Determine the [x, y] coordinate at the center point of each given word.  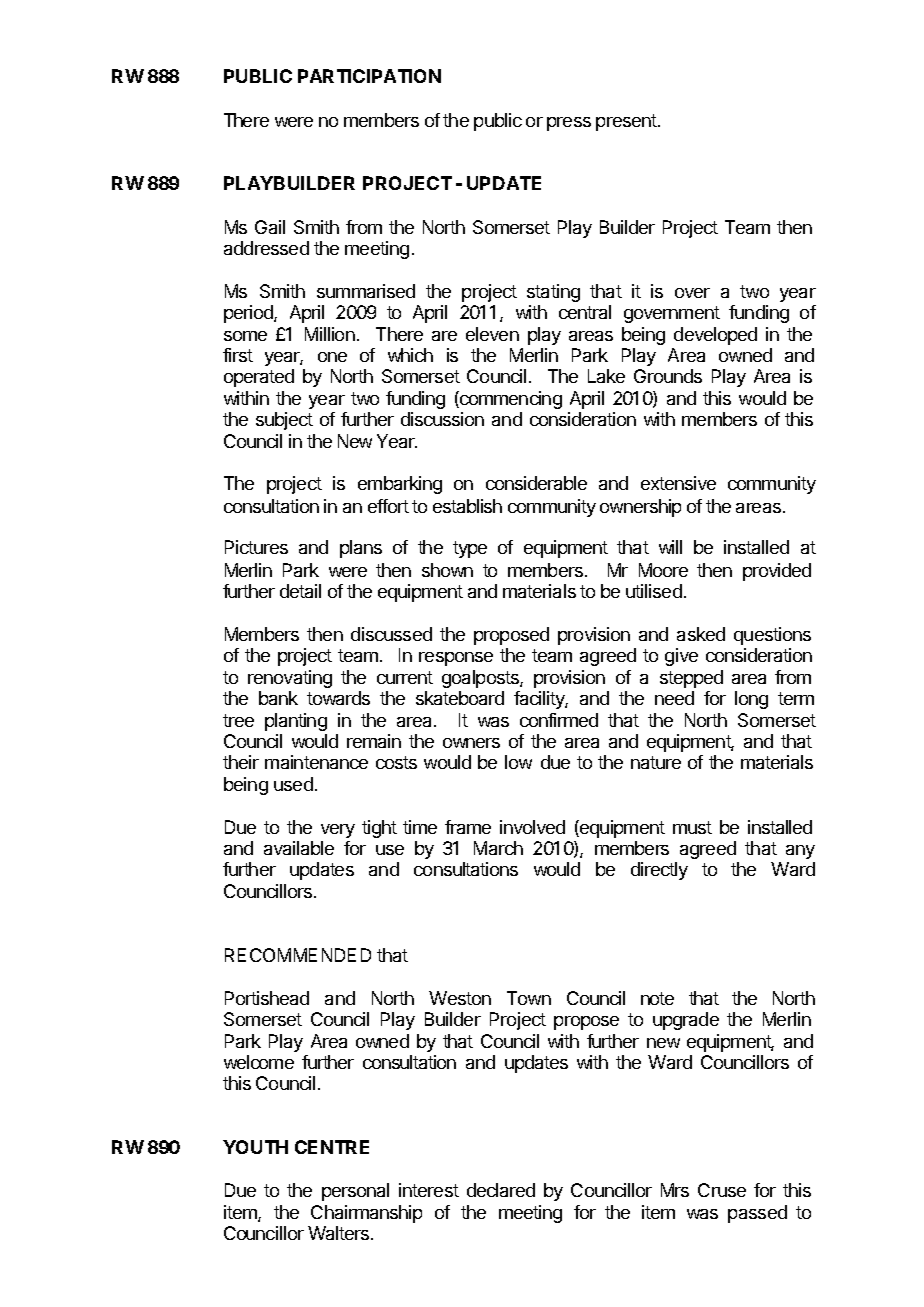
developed [715, 336]
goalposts [481, 679]
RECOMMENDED [298, 955]
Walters [340, 1233]
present [627, 122]
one [332, 357]
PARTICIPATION [369, 76]
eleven [492, 334]
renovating [290, 679]
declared [501, 1190]
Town [529, 998]
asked [701, 634]
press [569, 124]
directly [659, 871]
